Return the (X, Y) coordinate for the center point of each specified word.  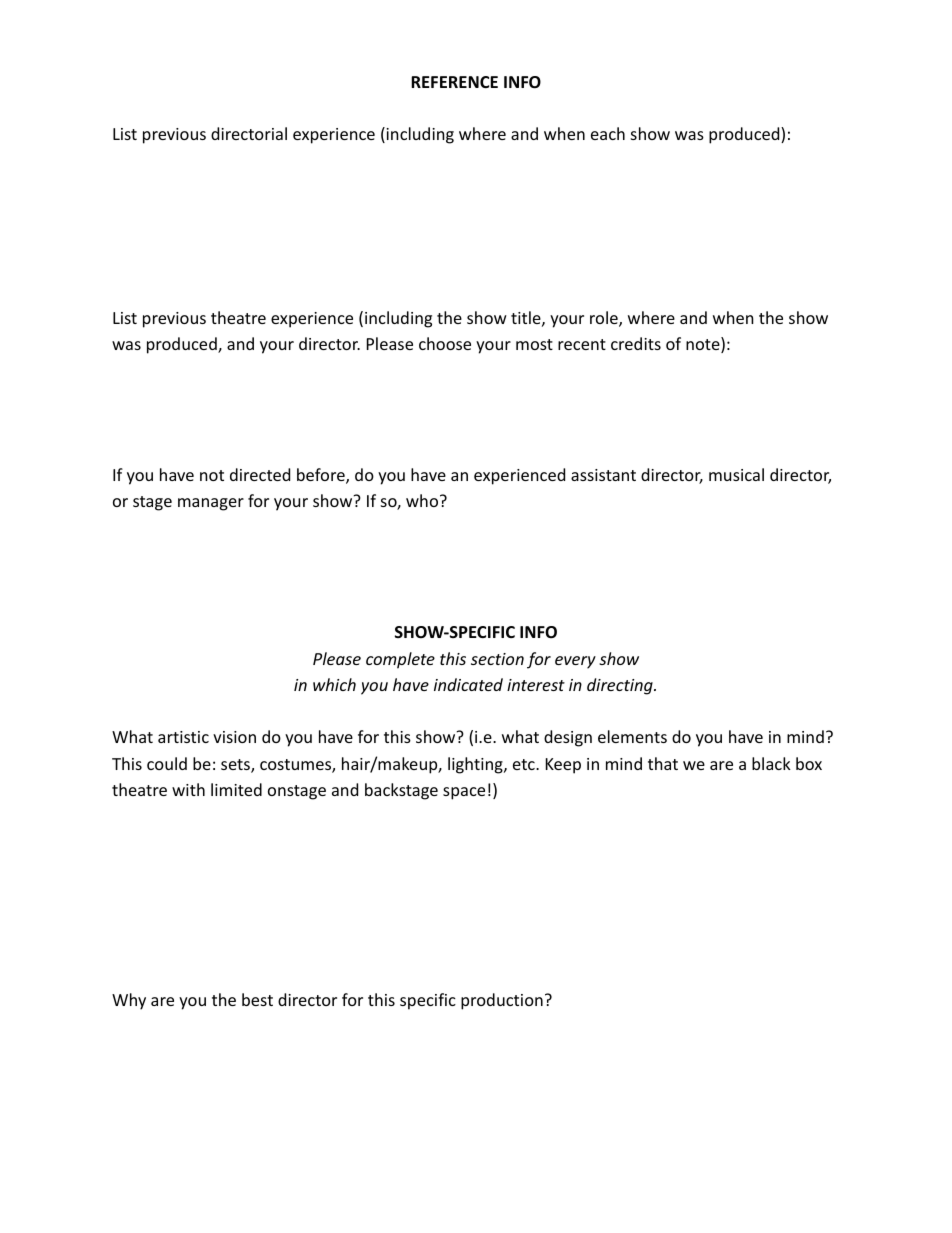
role (605, 319)
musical (736, 474)
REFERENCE (454, 82)
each (608, 133)
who (423, 500)
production (502, 1001)
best (257, 999)
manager (211, 504)
